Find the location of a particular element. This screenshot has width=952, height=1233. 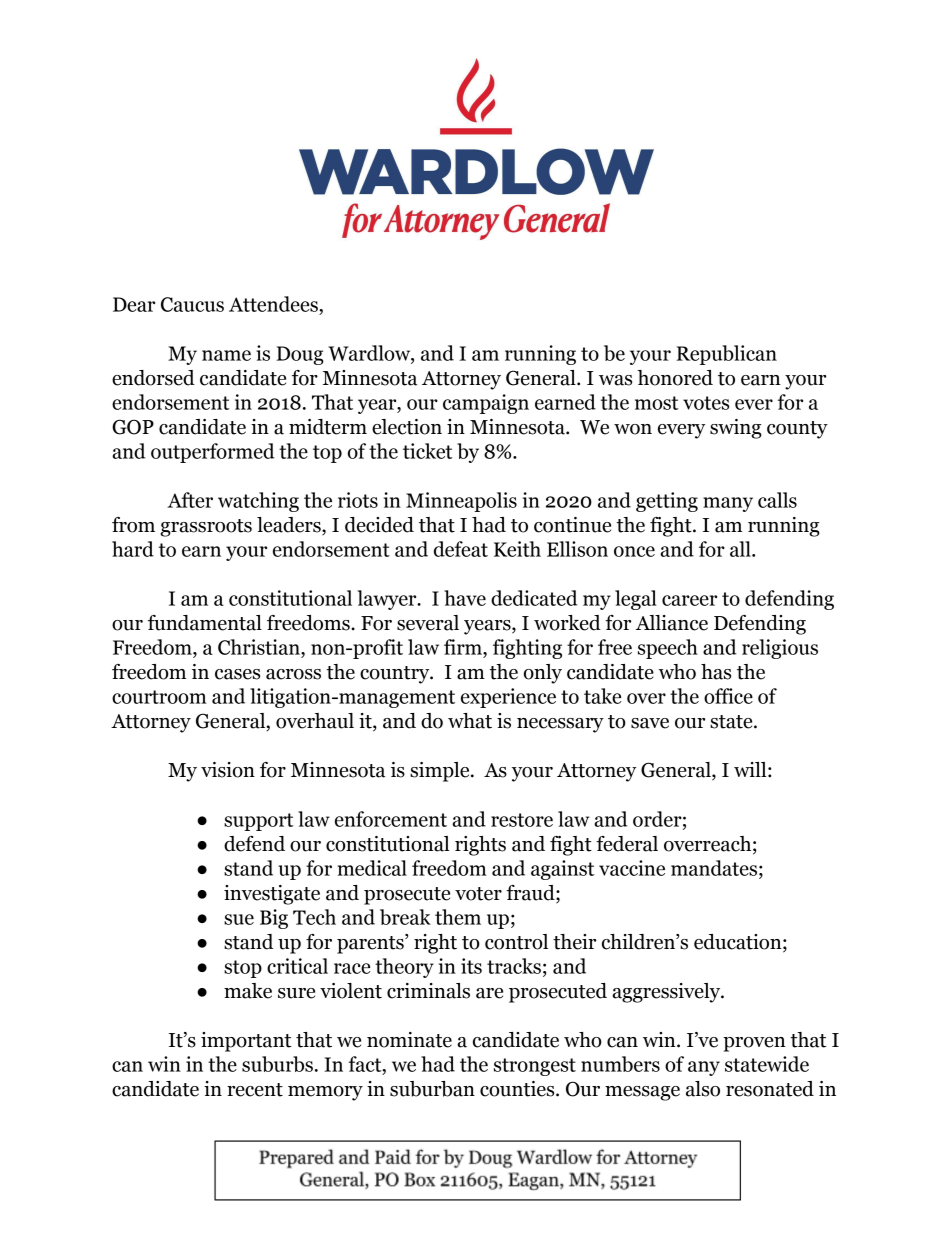

suburban is located at coordinates (432, 1089).
